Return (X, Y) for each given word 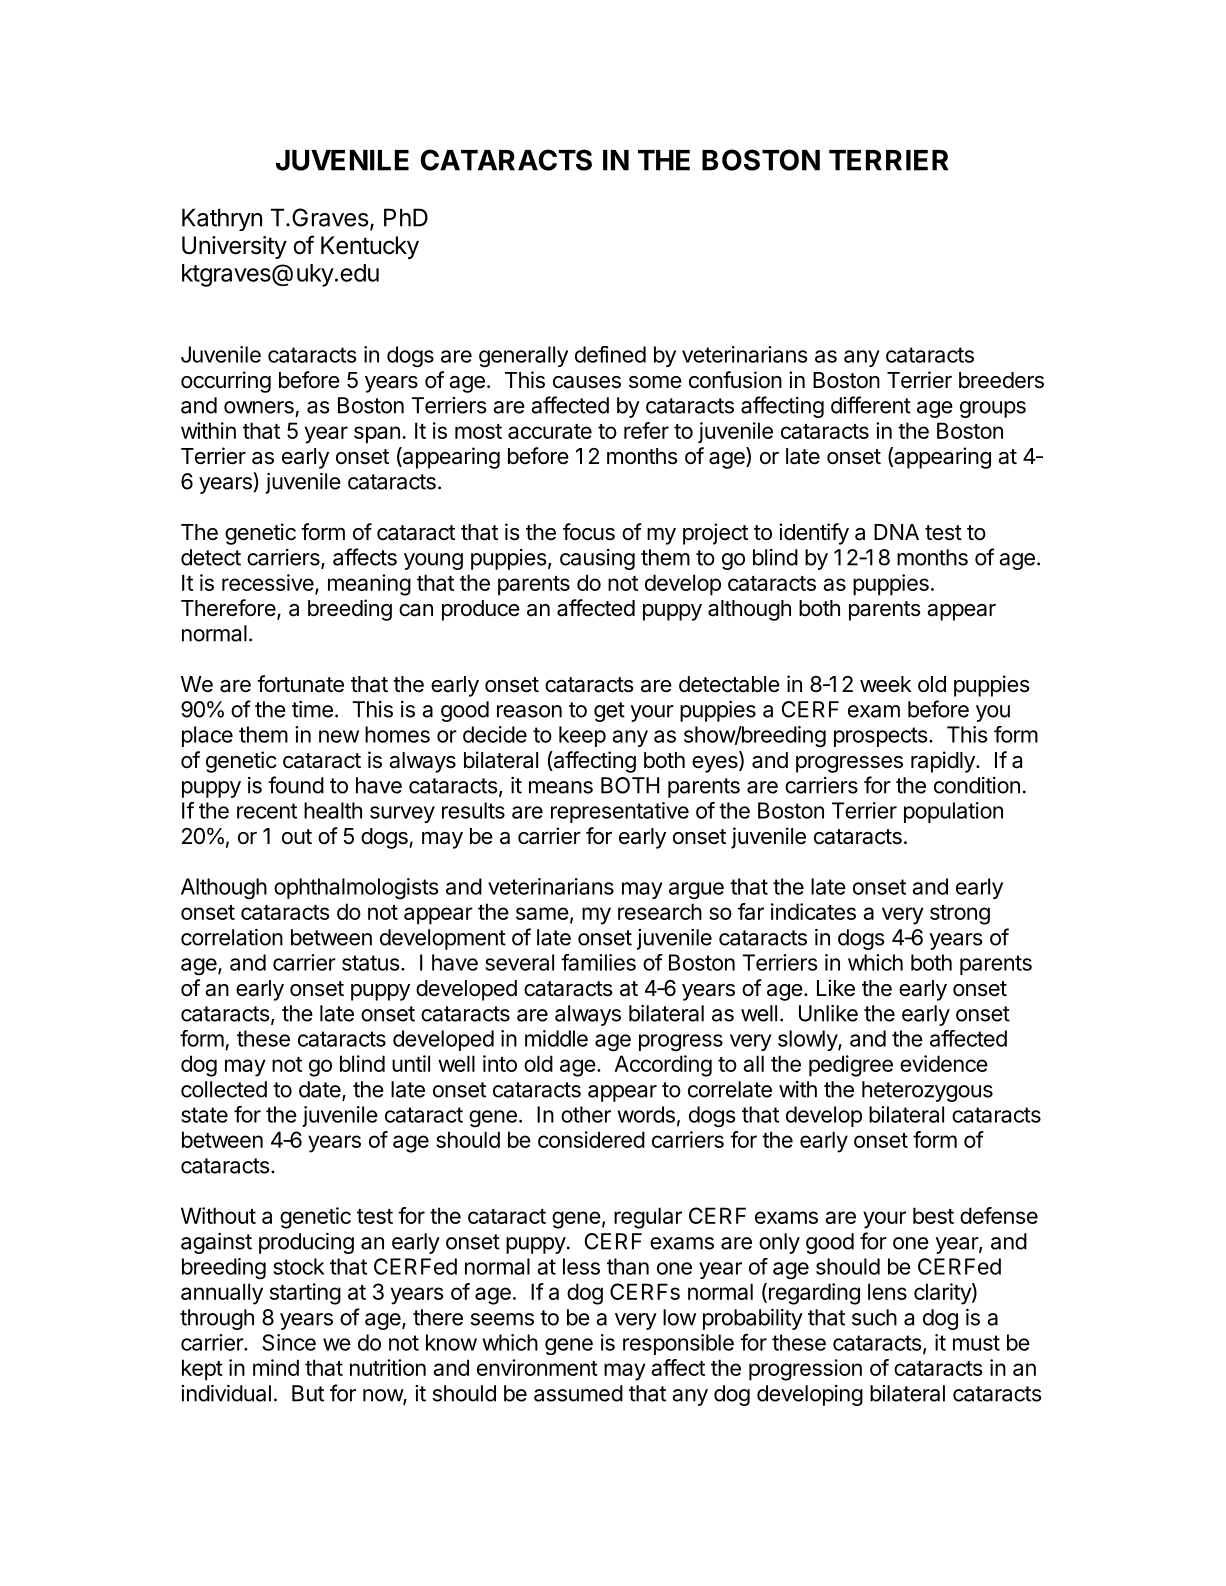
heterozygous (927, 1091)
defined (610, 354)
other (586, 1114)
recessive (268, 582)
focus (589, 532)
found (296, 785)
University (234, 247)
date (320, 1089)
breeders (1001, 380)
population (953, 812)
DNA (896, 532)
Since (289, 1342)
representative (620, 812)
